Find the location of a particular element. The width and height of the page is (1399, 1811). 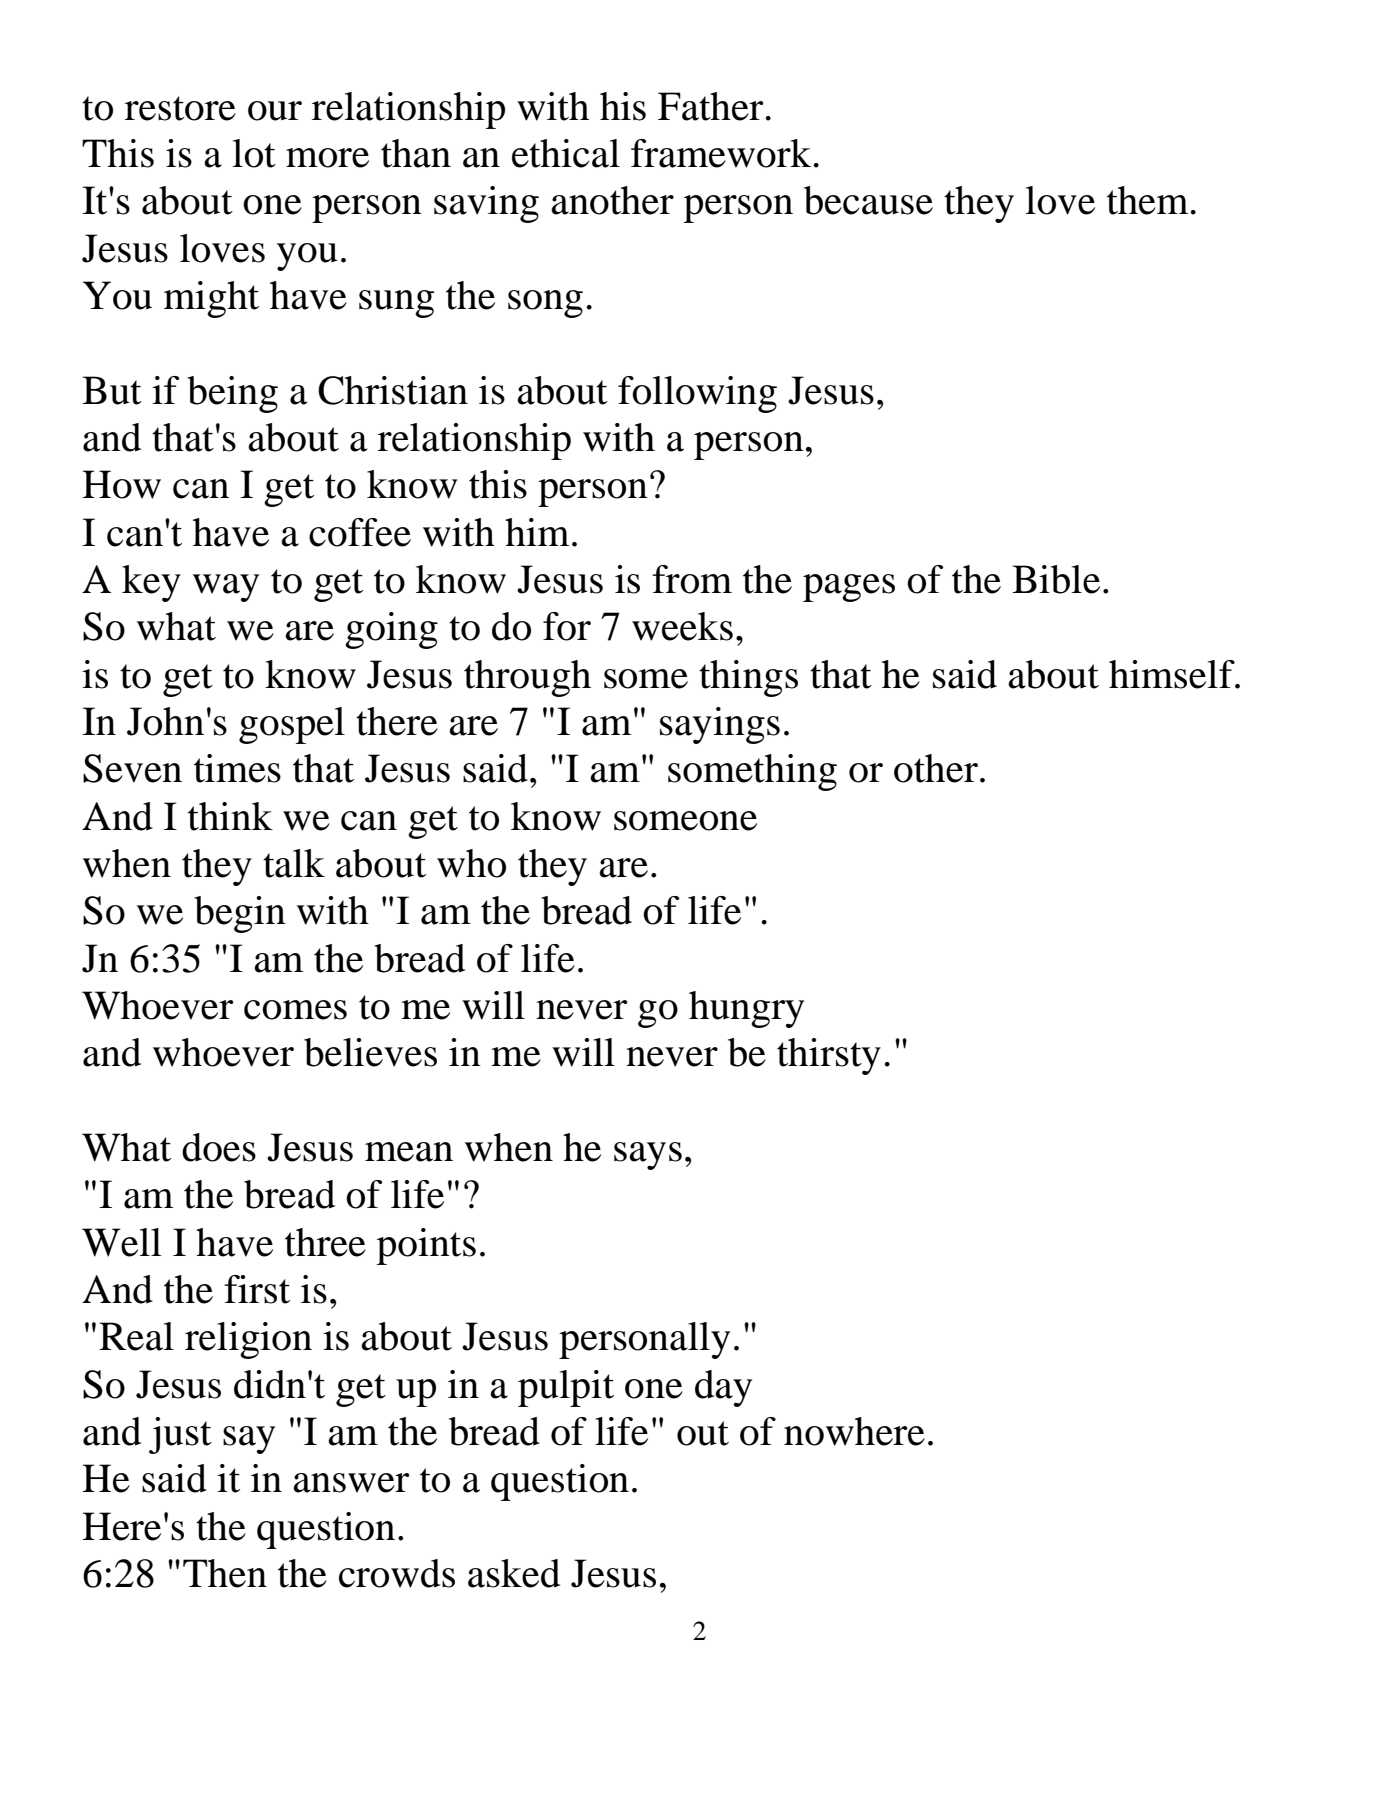

think is located at coordinates (230, 816).
